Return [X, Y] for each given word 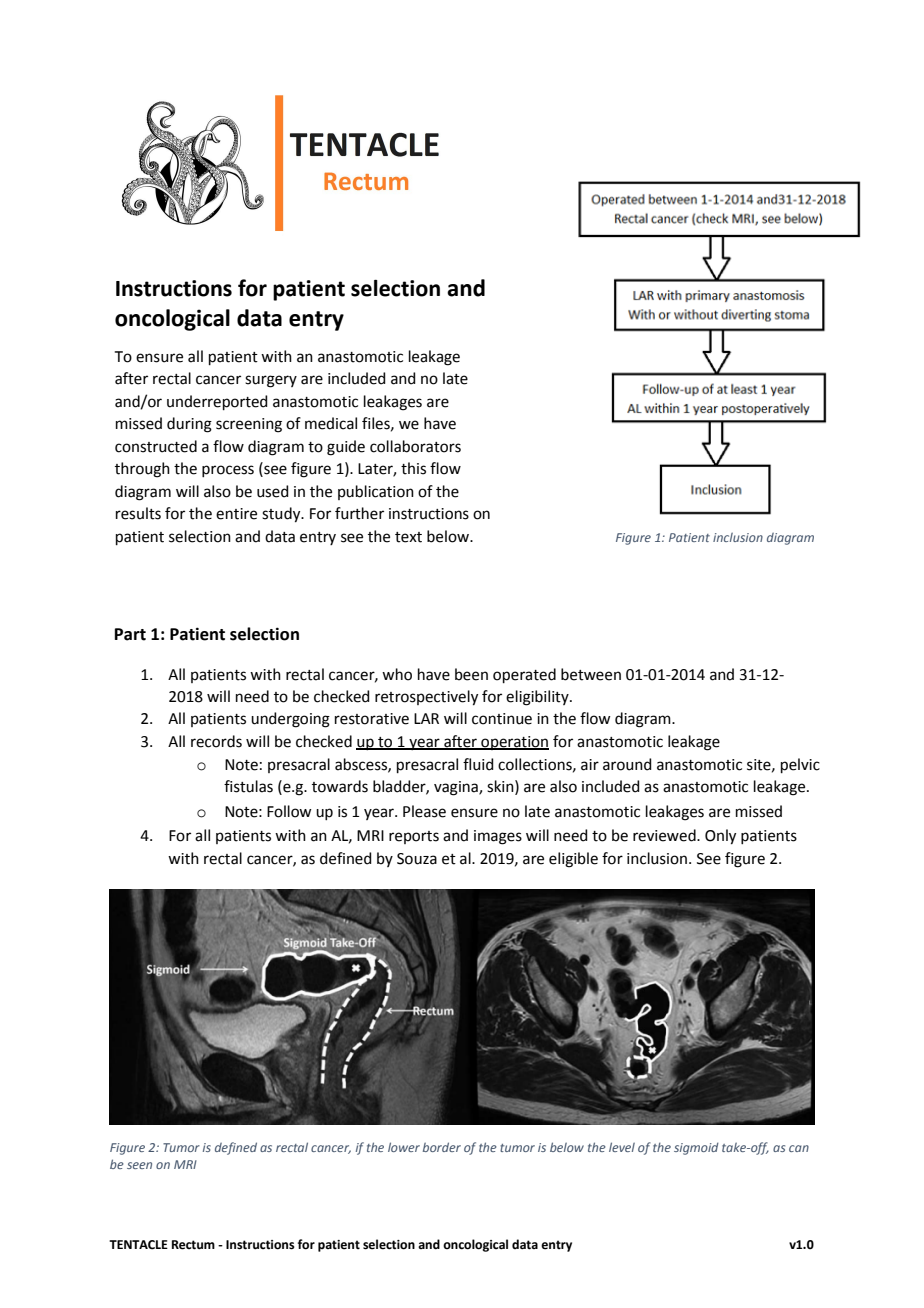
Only [720, 837]
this [413, 468]
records [216, 741]
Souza [417, 859]
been [471, 674]
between [591, 674]
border [442, 1147]
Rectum [193, 1245]
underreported [217, 402]
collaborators [415, 446]
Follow [289, 811]
